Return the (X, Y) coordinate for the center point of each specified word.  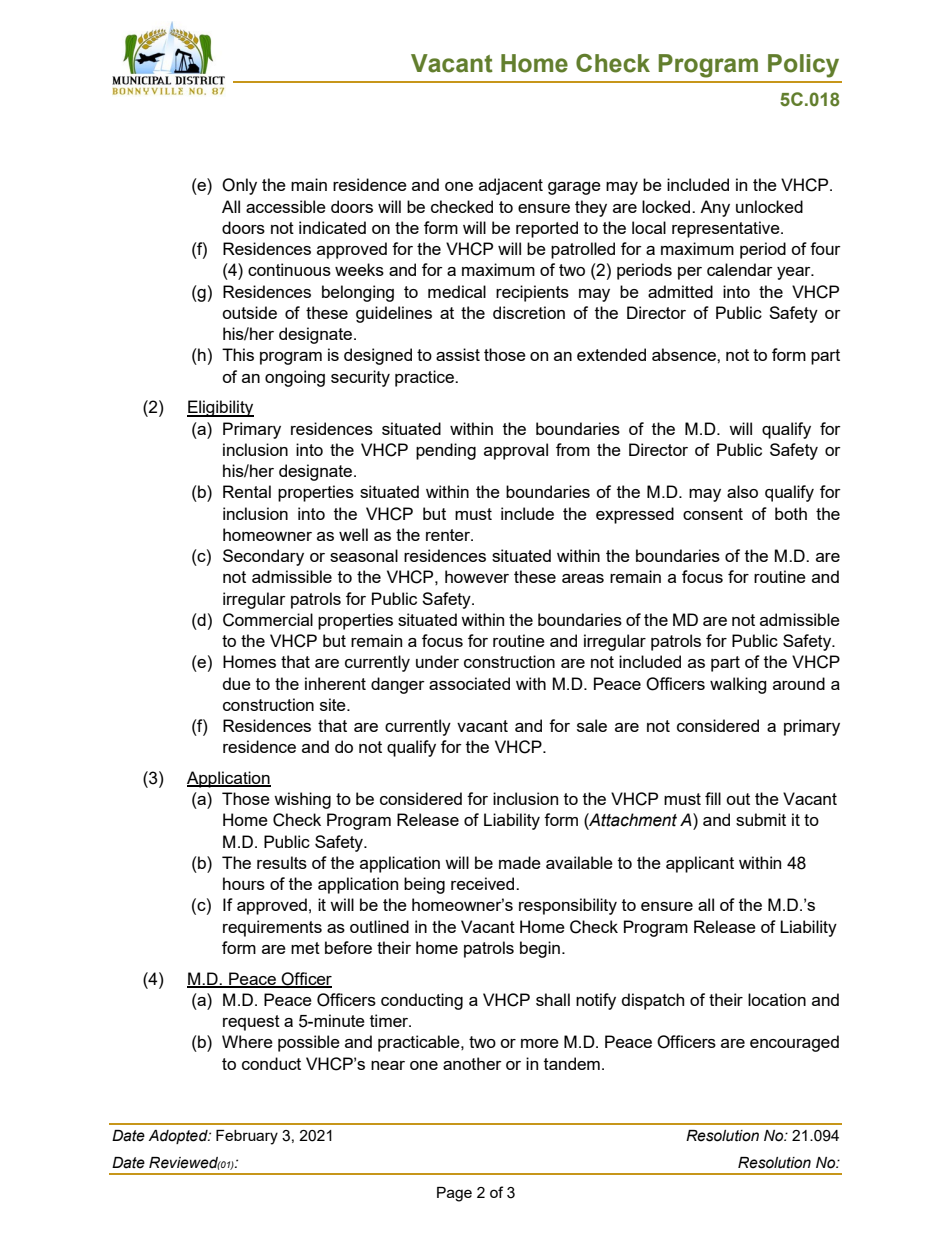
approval (516, 451)
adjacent (511, 186)
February (247, 1137)
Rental (247, 491)
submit (761, 819)
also (742, 491)
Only (239, 186)
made (520, 862)
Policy (803, 66)
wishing (302, 800)
